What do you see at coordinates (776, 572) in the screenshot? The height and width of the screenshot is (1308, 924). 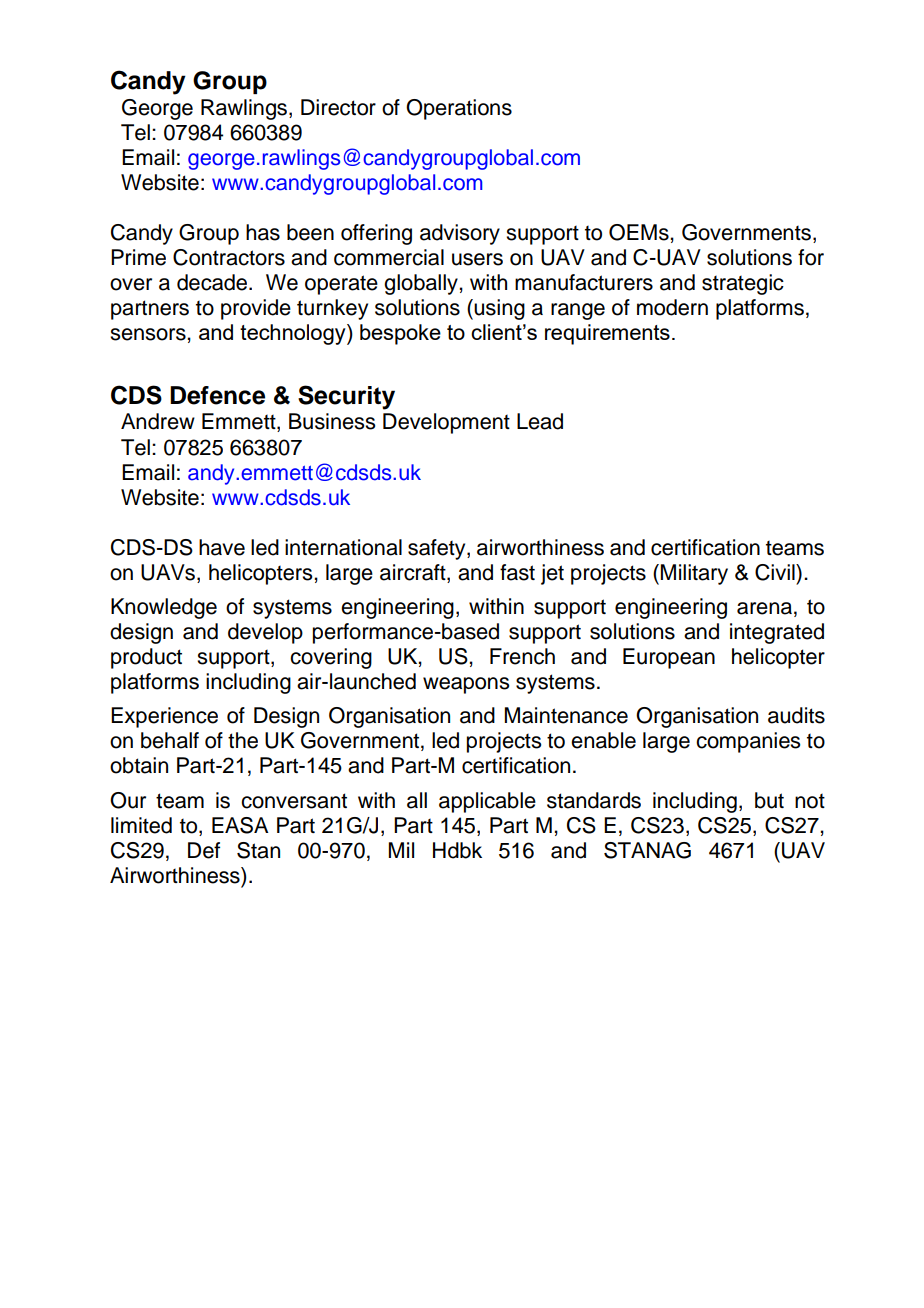 I see `Civil` at bounding box center [776, 572].
